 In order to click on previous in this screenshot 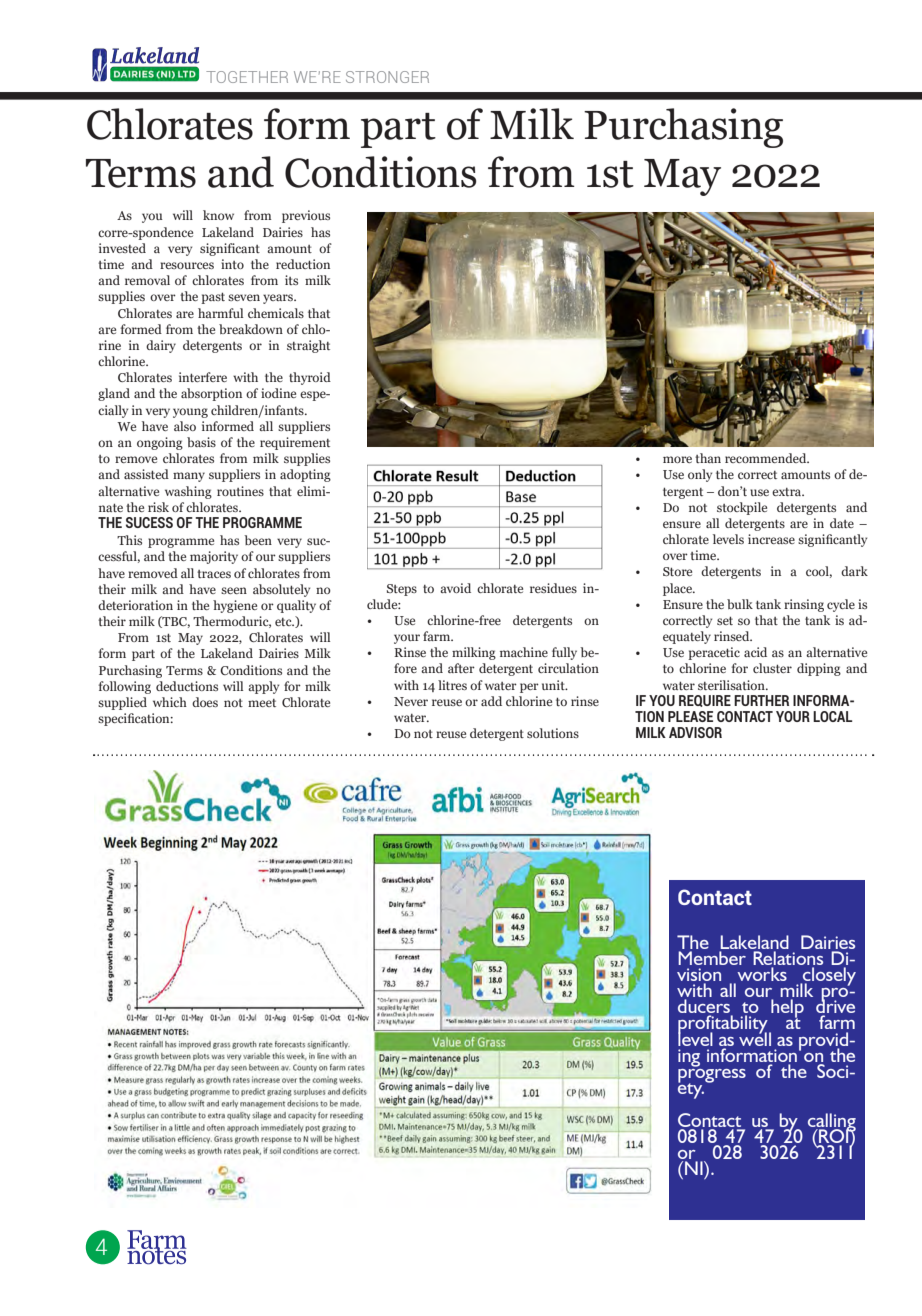, I will do `click(306, 216)`.
